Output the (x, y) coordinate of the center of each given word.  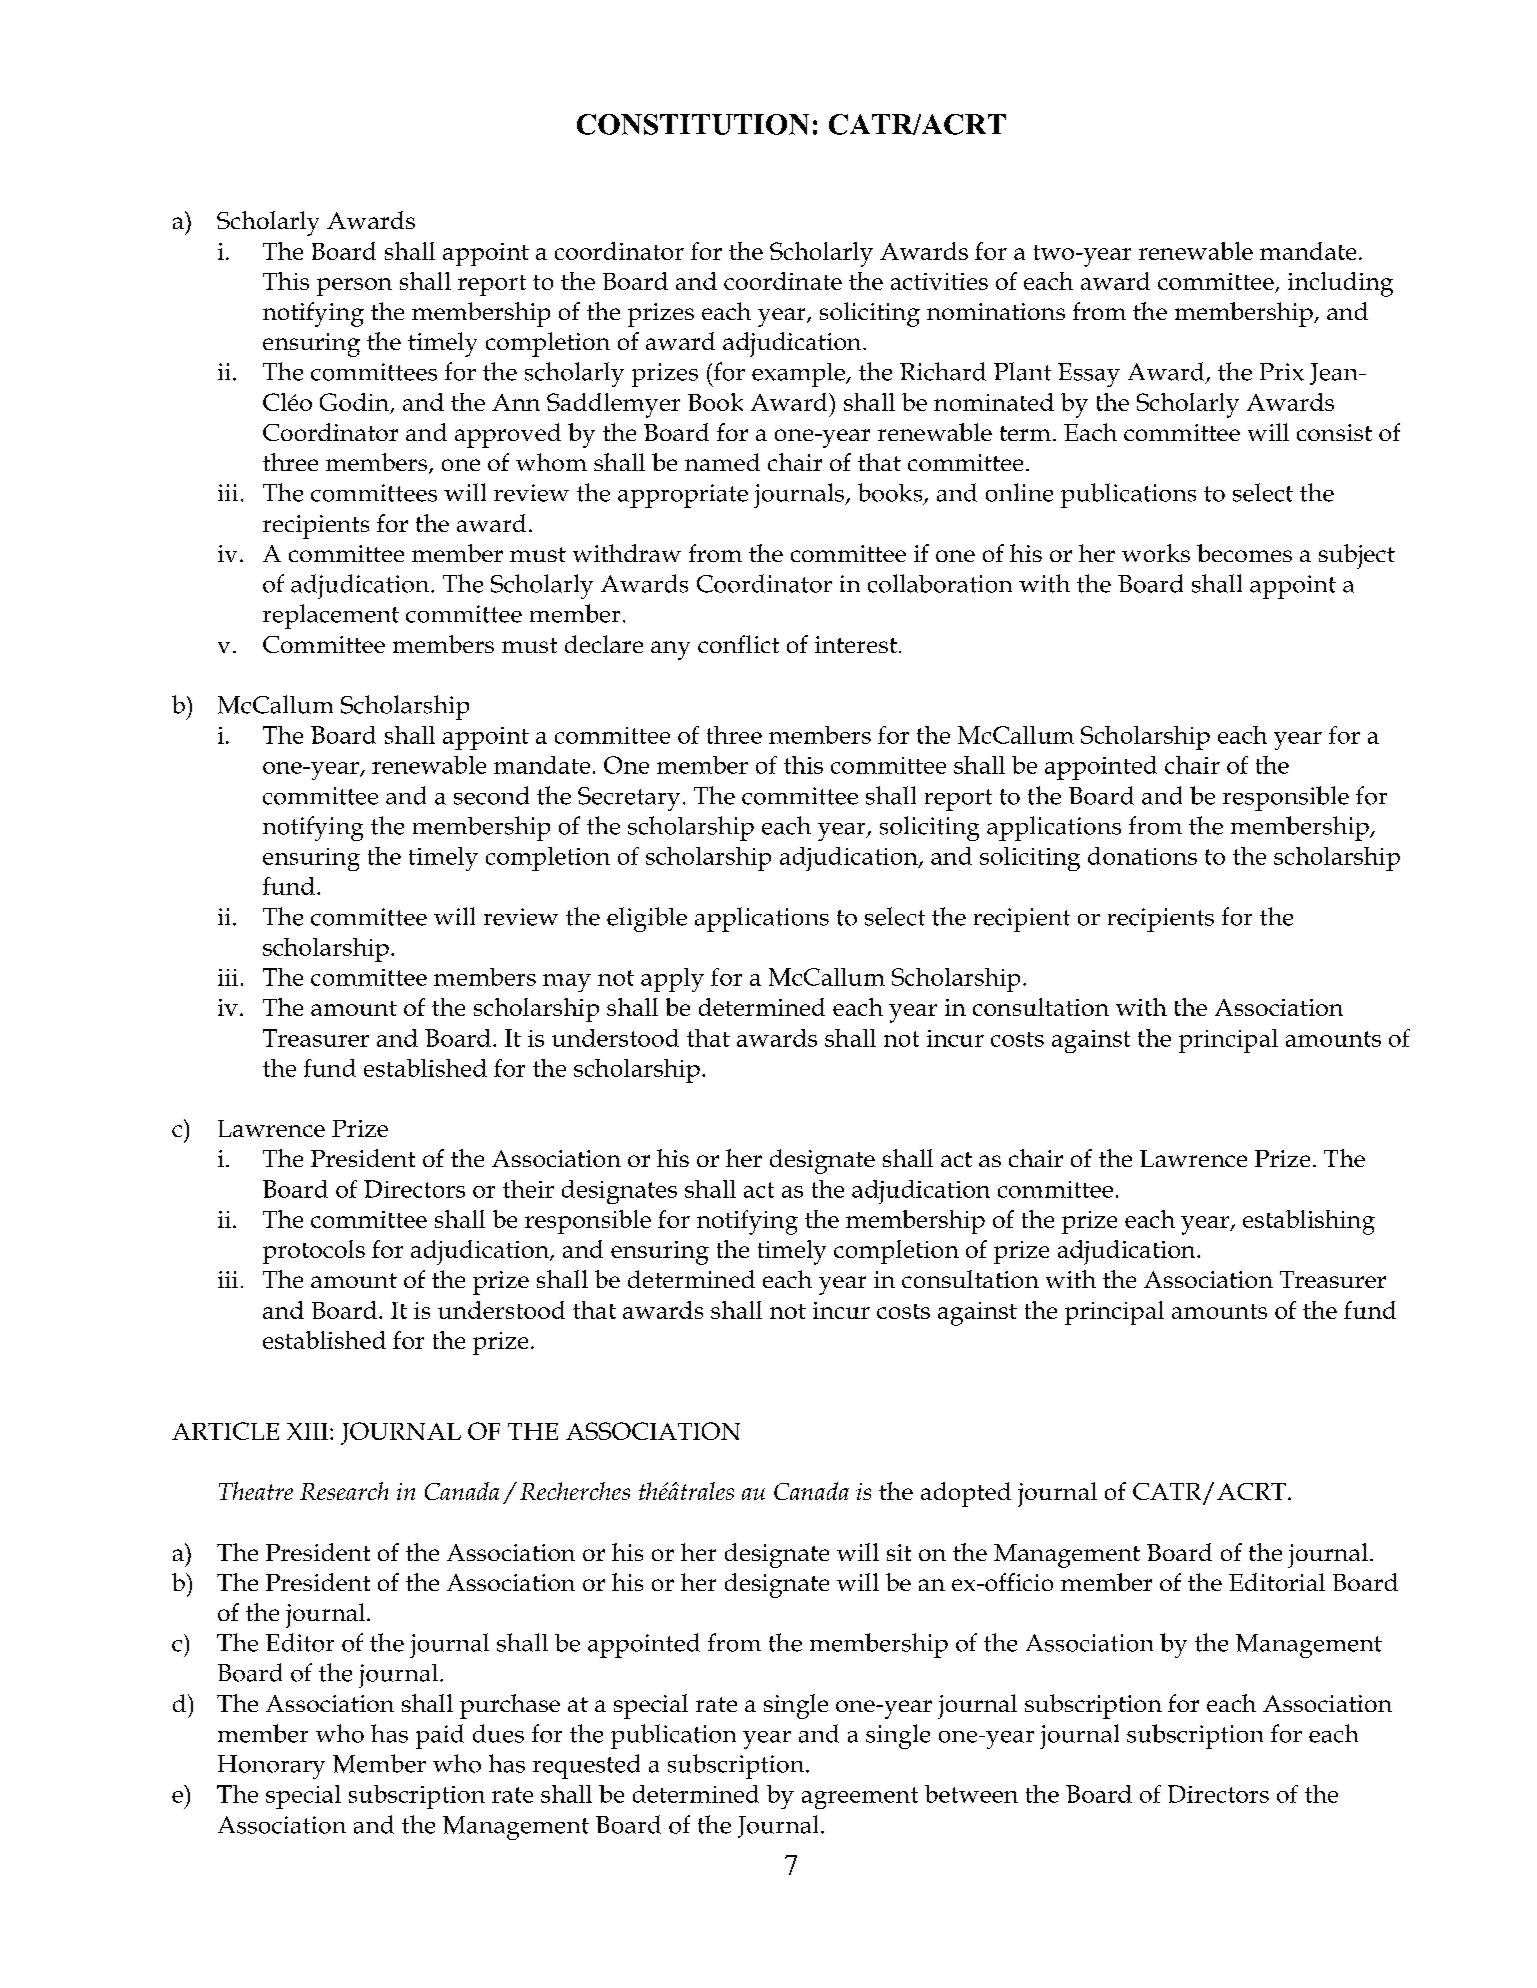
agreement (860, 1798)
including (1340, 284)
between (971, 1794)
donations (1142, 856)
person (354, 287)
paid (440, 1736)
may (567, 983)
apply (672, 980)
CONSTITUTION (693, 124)
